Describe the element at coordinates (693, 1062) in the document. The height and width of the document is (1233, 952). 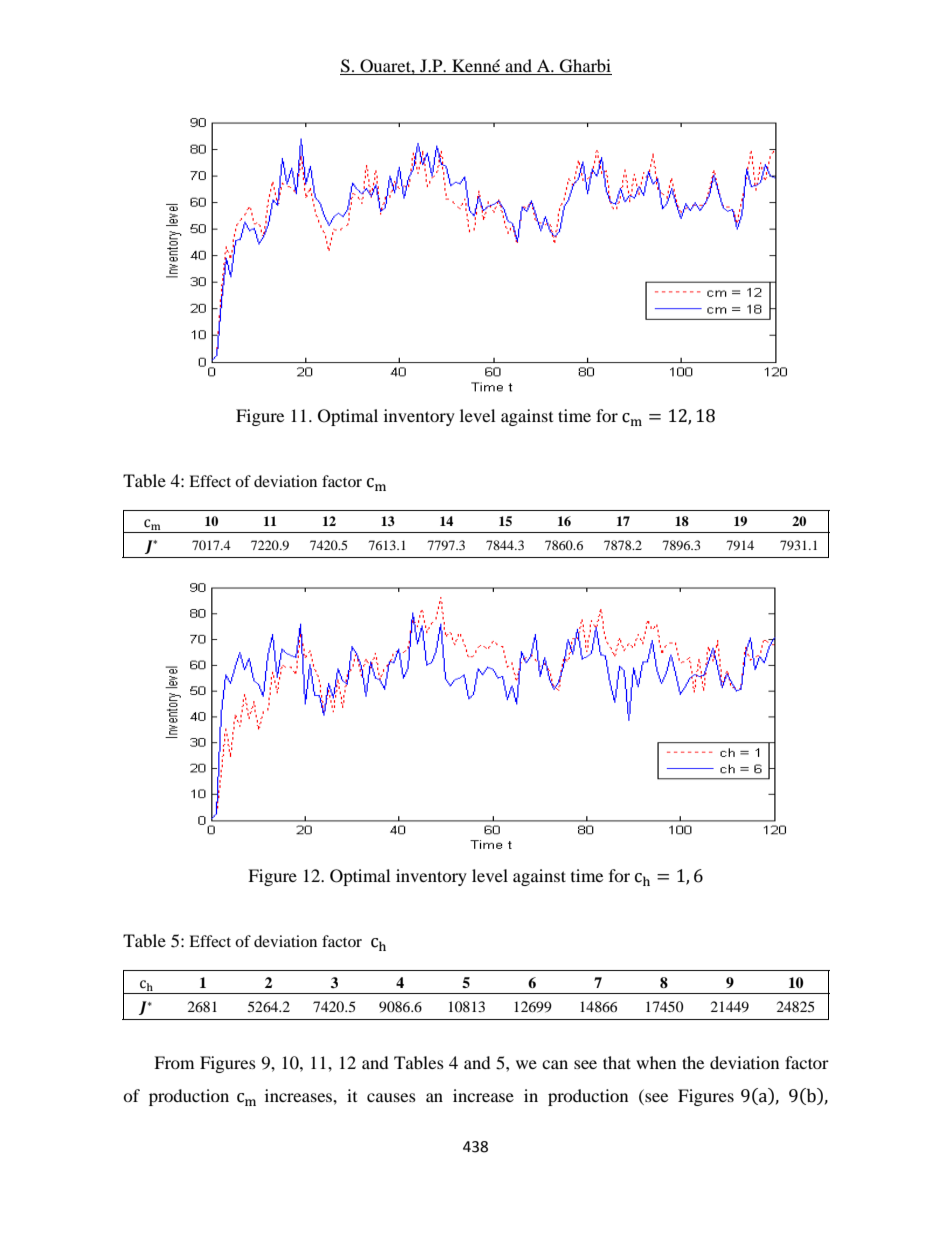
I see `the` at that location.
